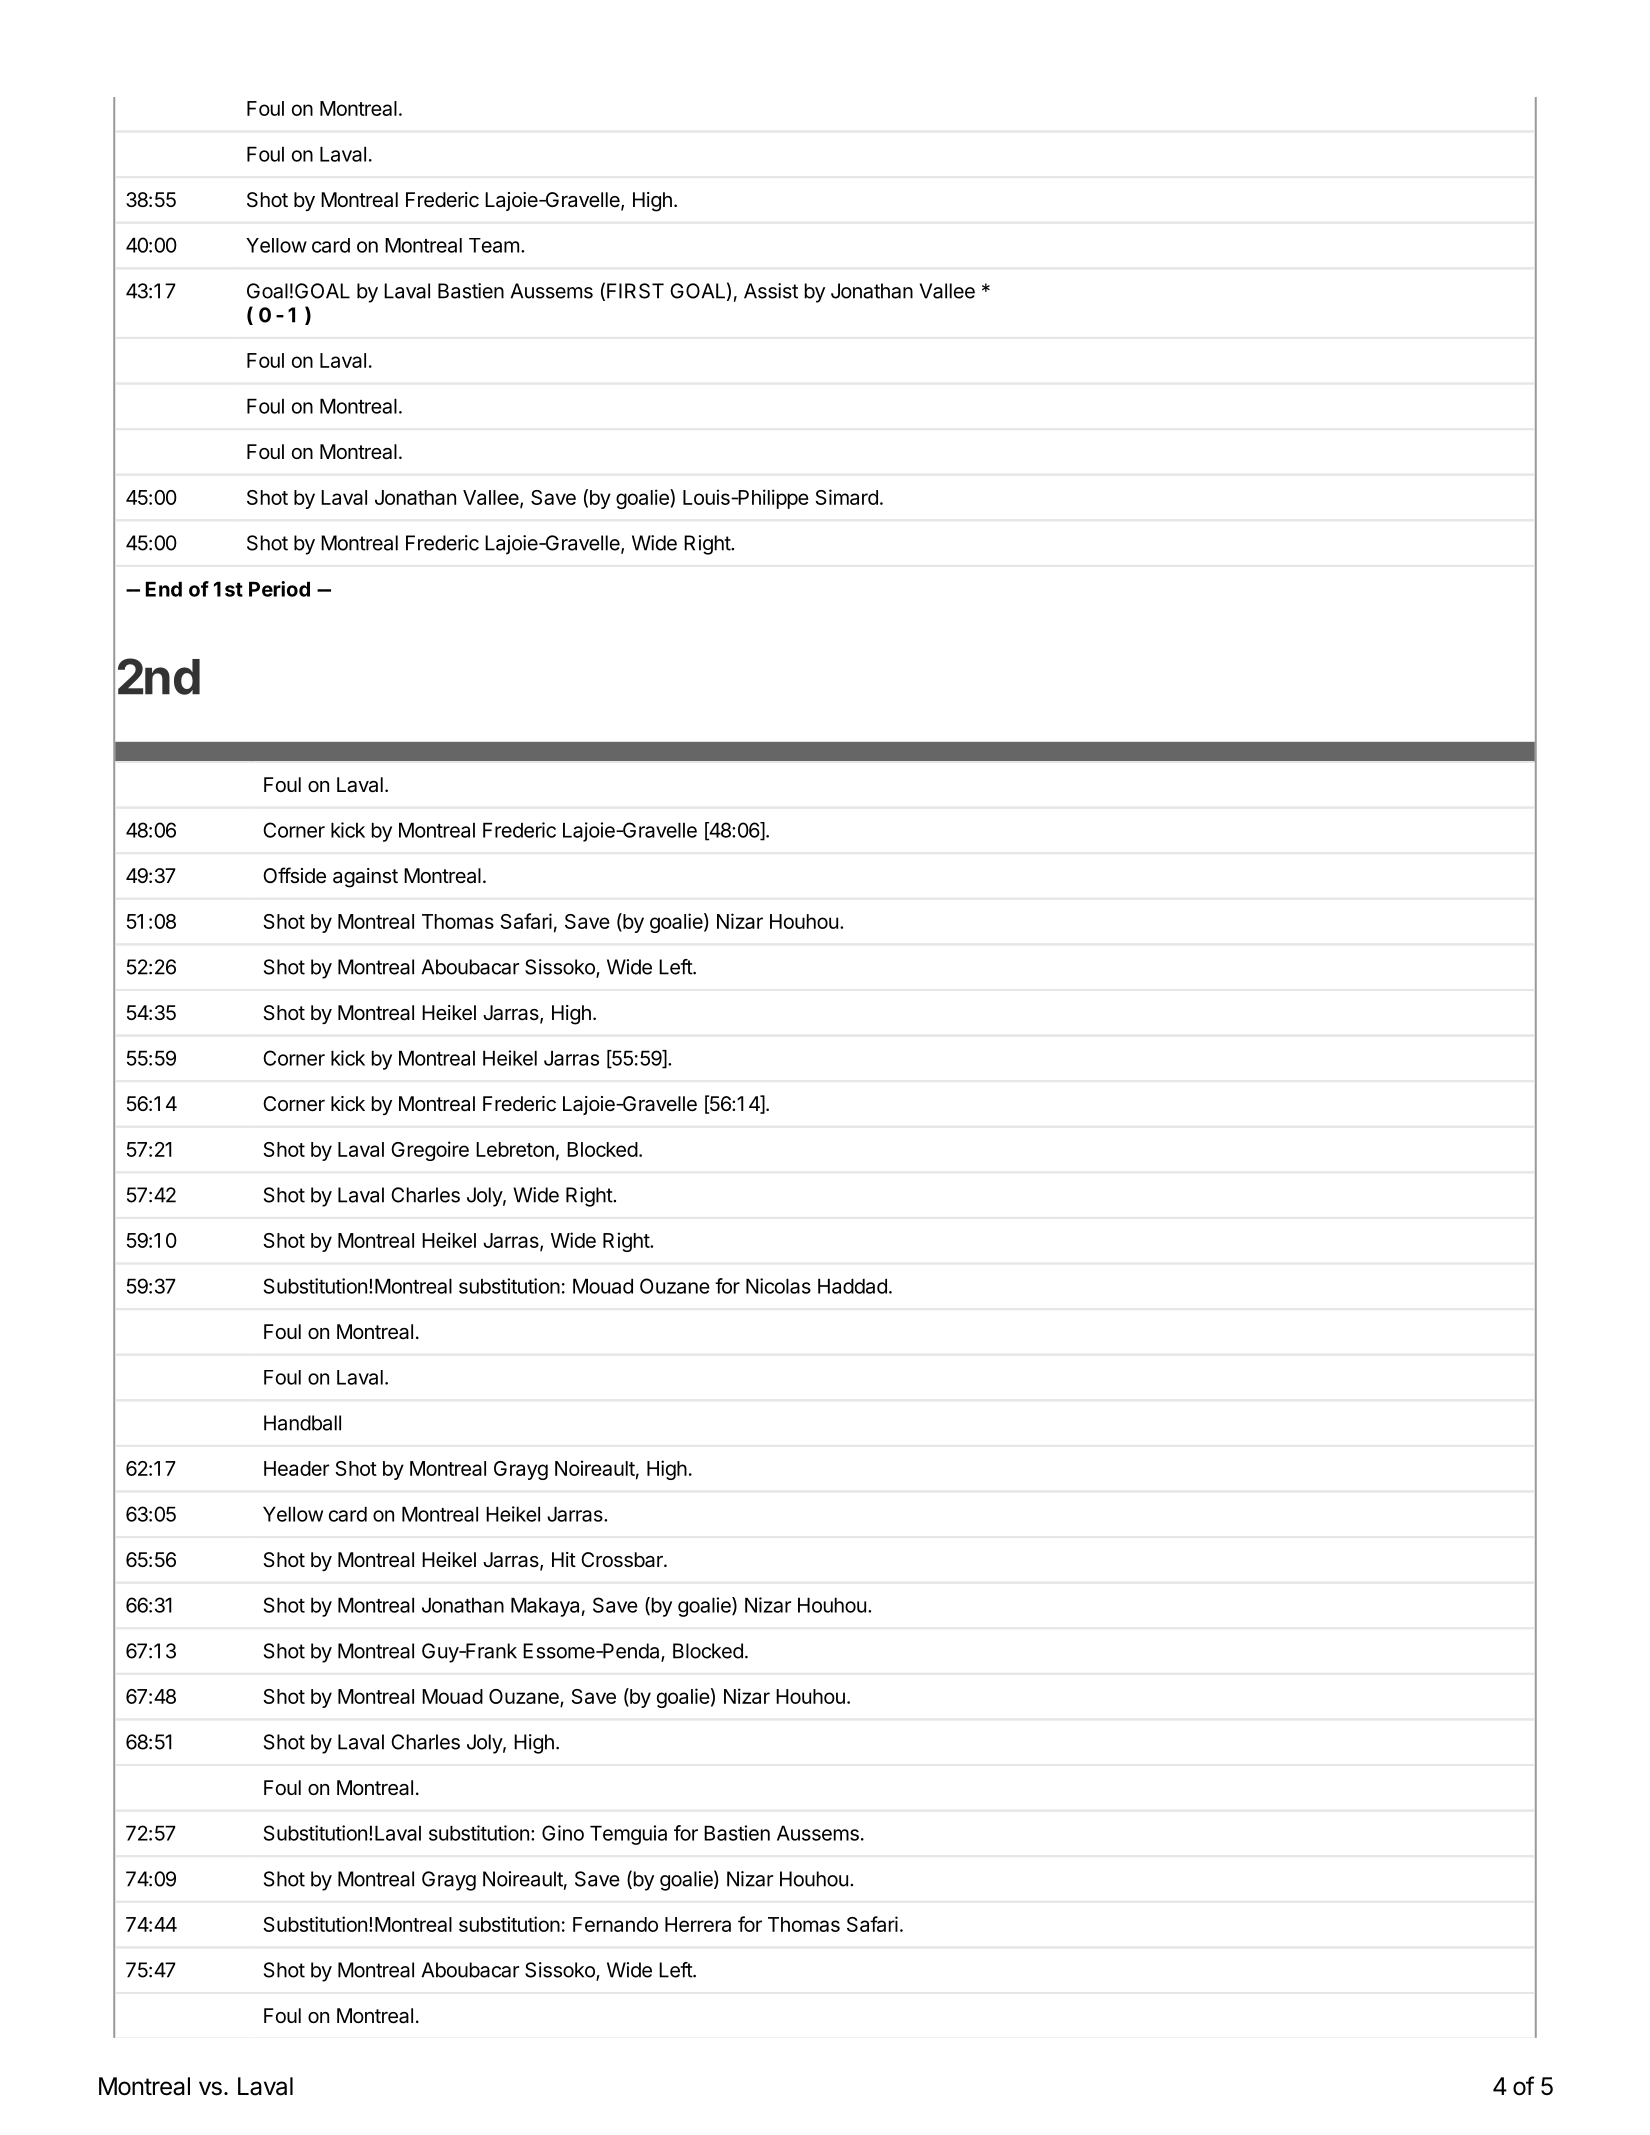  What do you see at coordinates (365, 878) in the screenshot?
I see `against` at bounding box center [365, 878].
